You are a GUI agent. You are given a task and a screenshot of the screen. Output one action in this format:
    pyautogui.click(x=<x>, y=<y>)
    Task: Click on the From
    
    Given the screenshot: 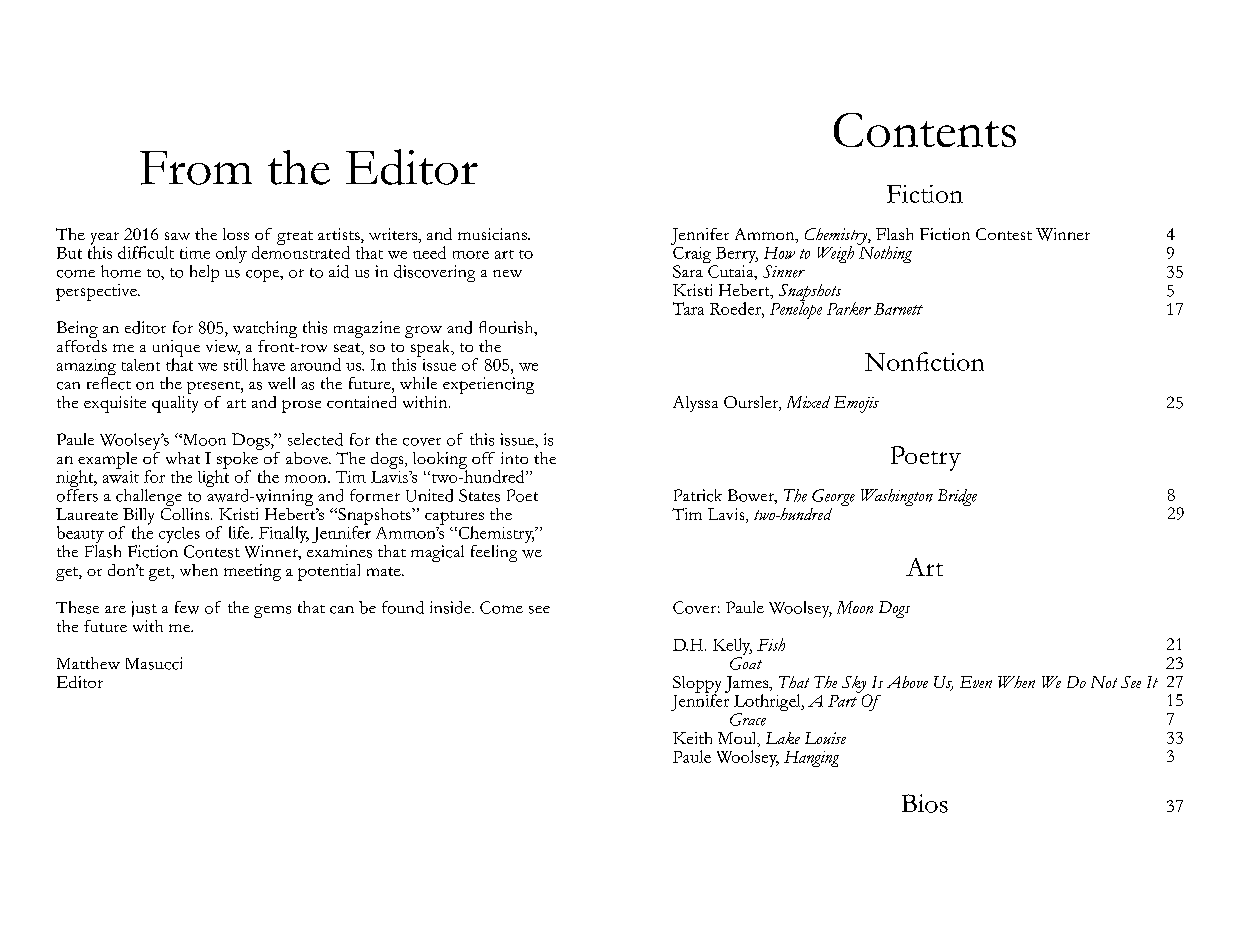 What is the action you would take?
    pyautogui.click(x=196, y=168)
